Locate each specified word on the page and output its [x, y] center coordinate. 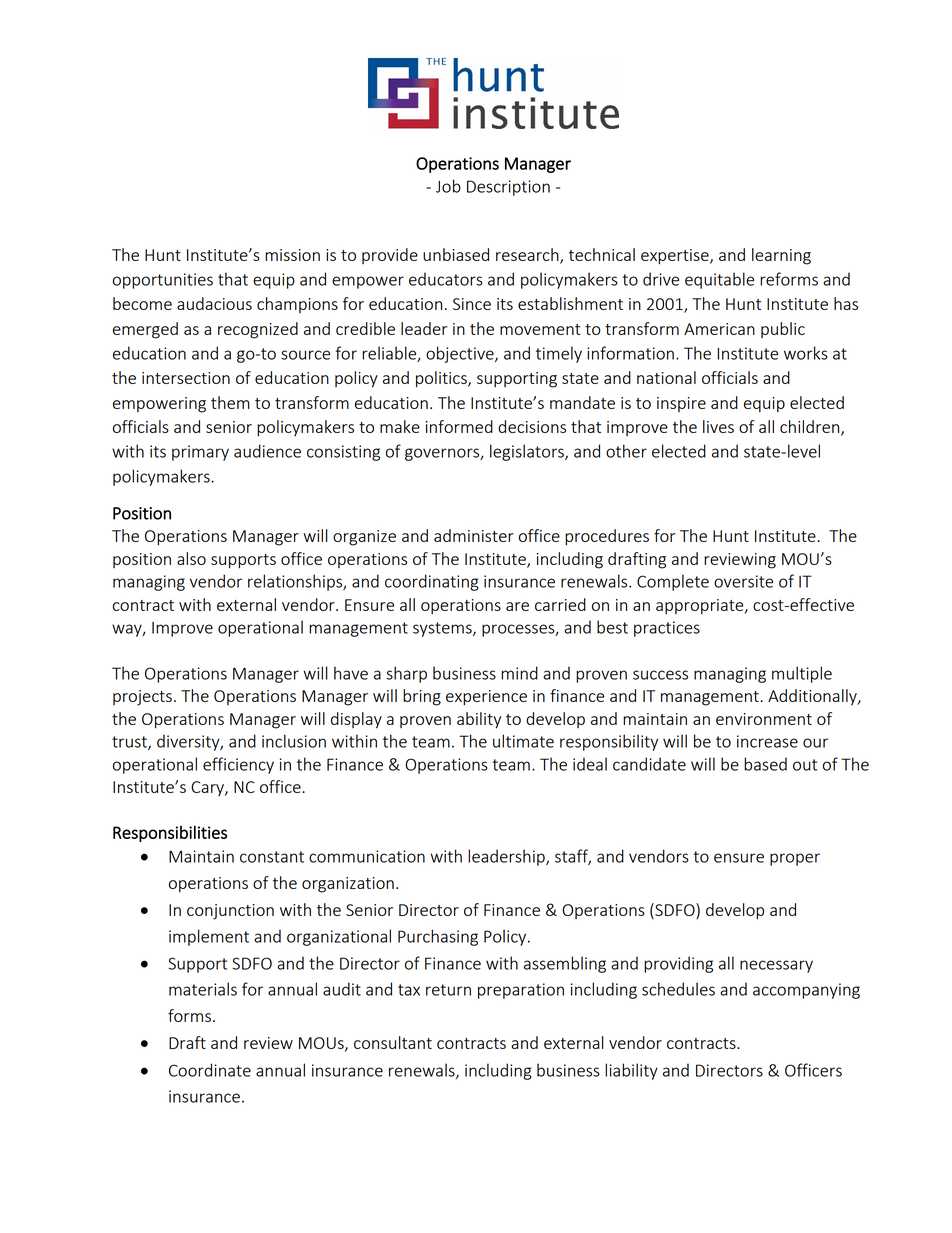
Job [448, 186]
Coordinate [210, 1070]
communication [367, 856]
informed [459, 426]
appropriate [701, 606]
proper [795, 859]
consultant [393, 1042]
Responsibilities [170, 833]
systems [443, 629]
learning [781, 256]
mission [292, 255]
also [191, 558]
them [230, 402]
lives [718, 426]
